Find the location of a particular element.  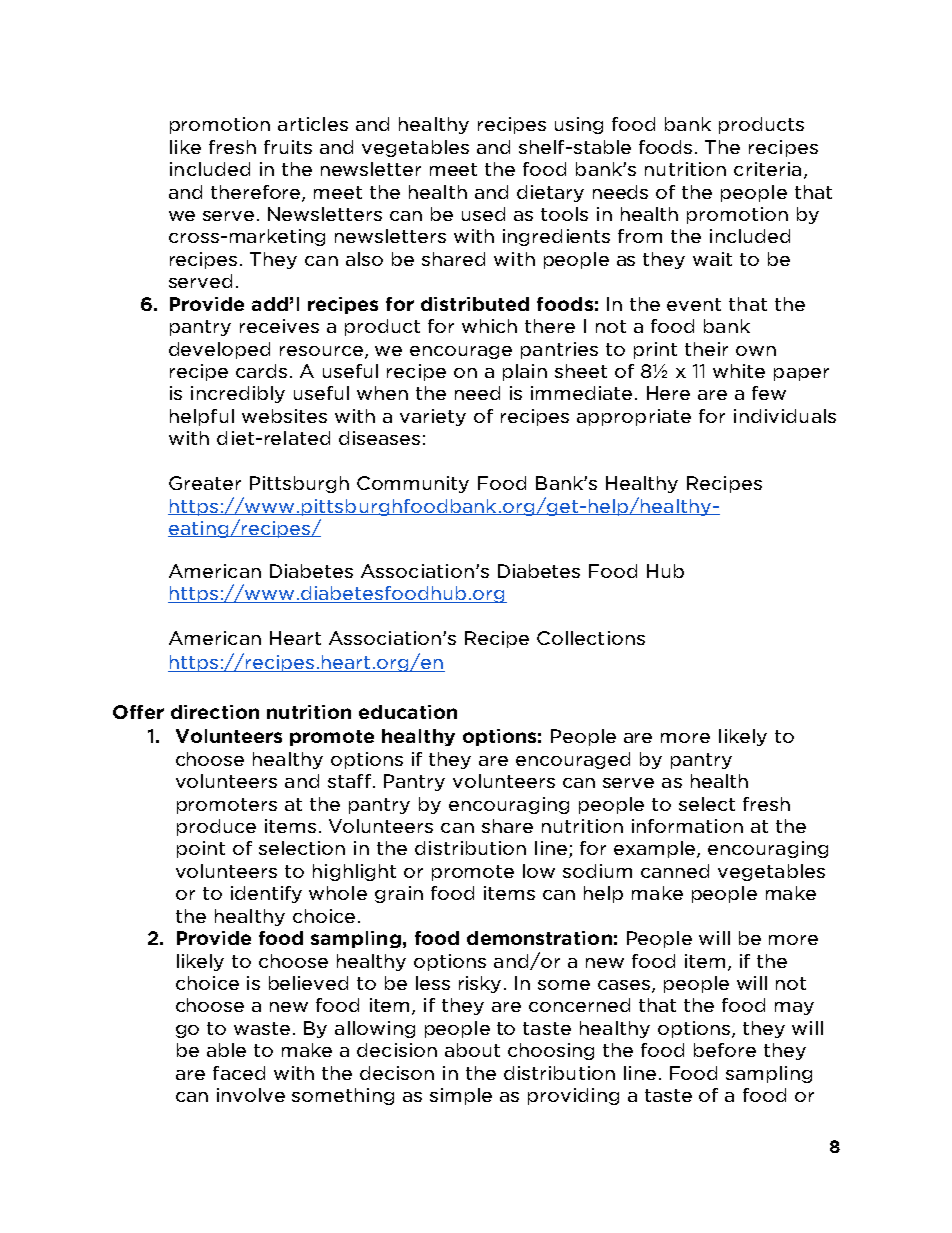

grain is located at coordinates (399, 894).
